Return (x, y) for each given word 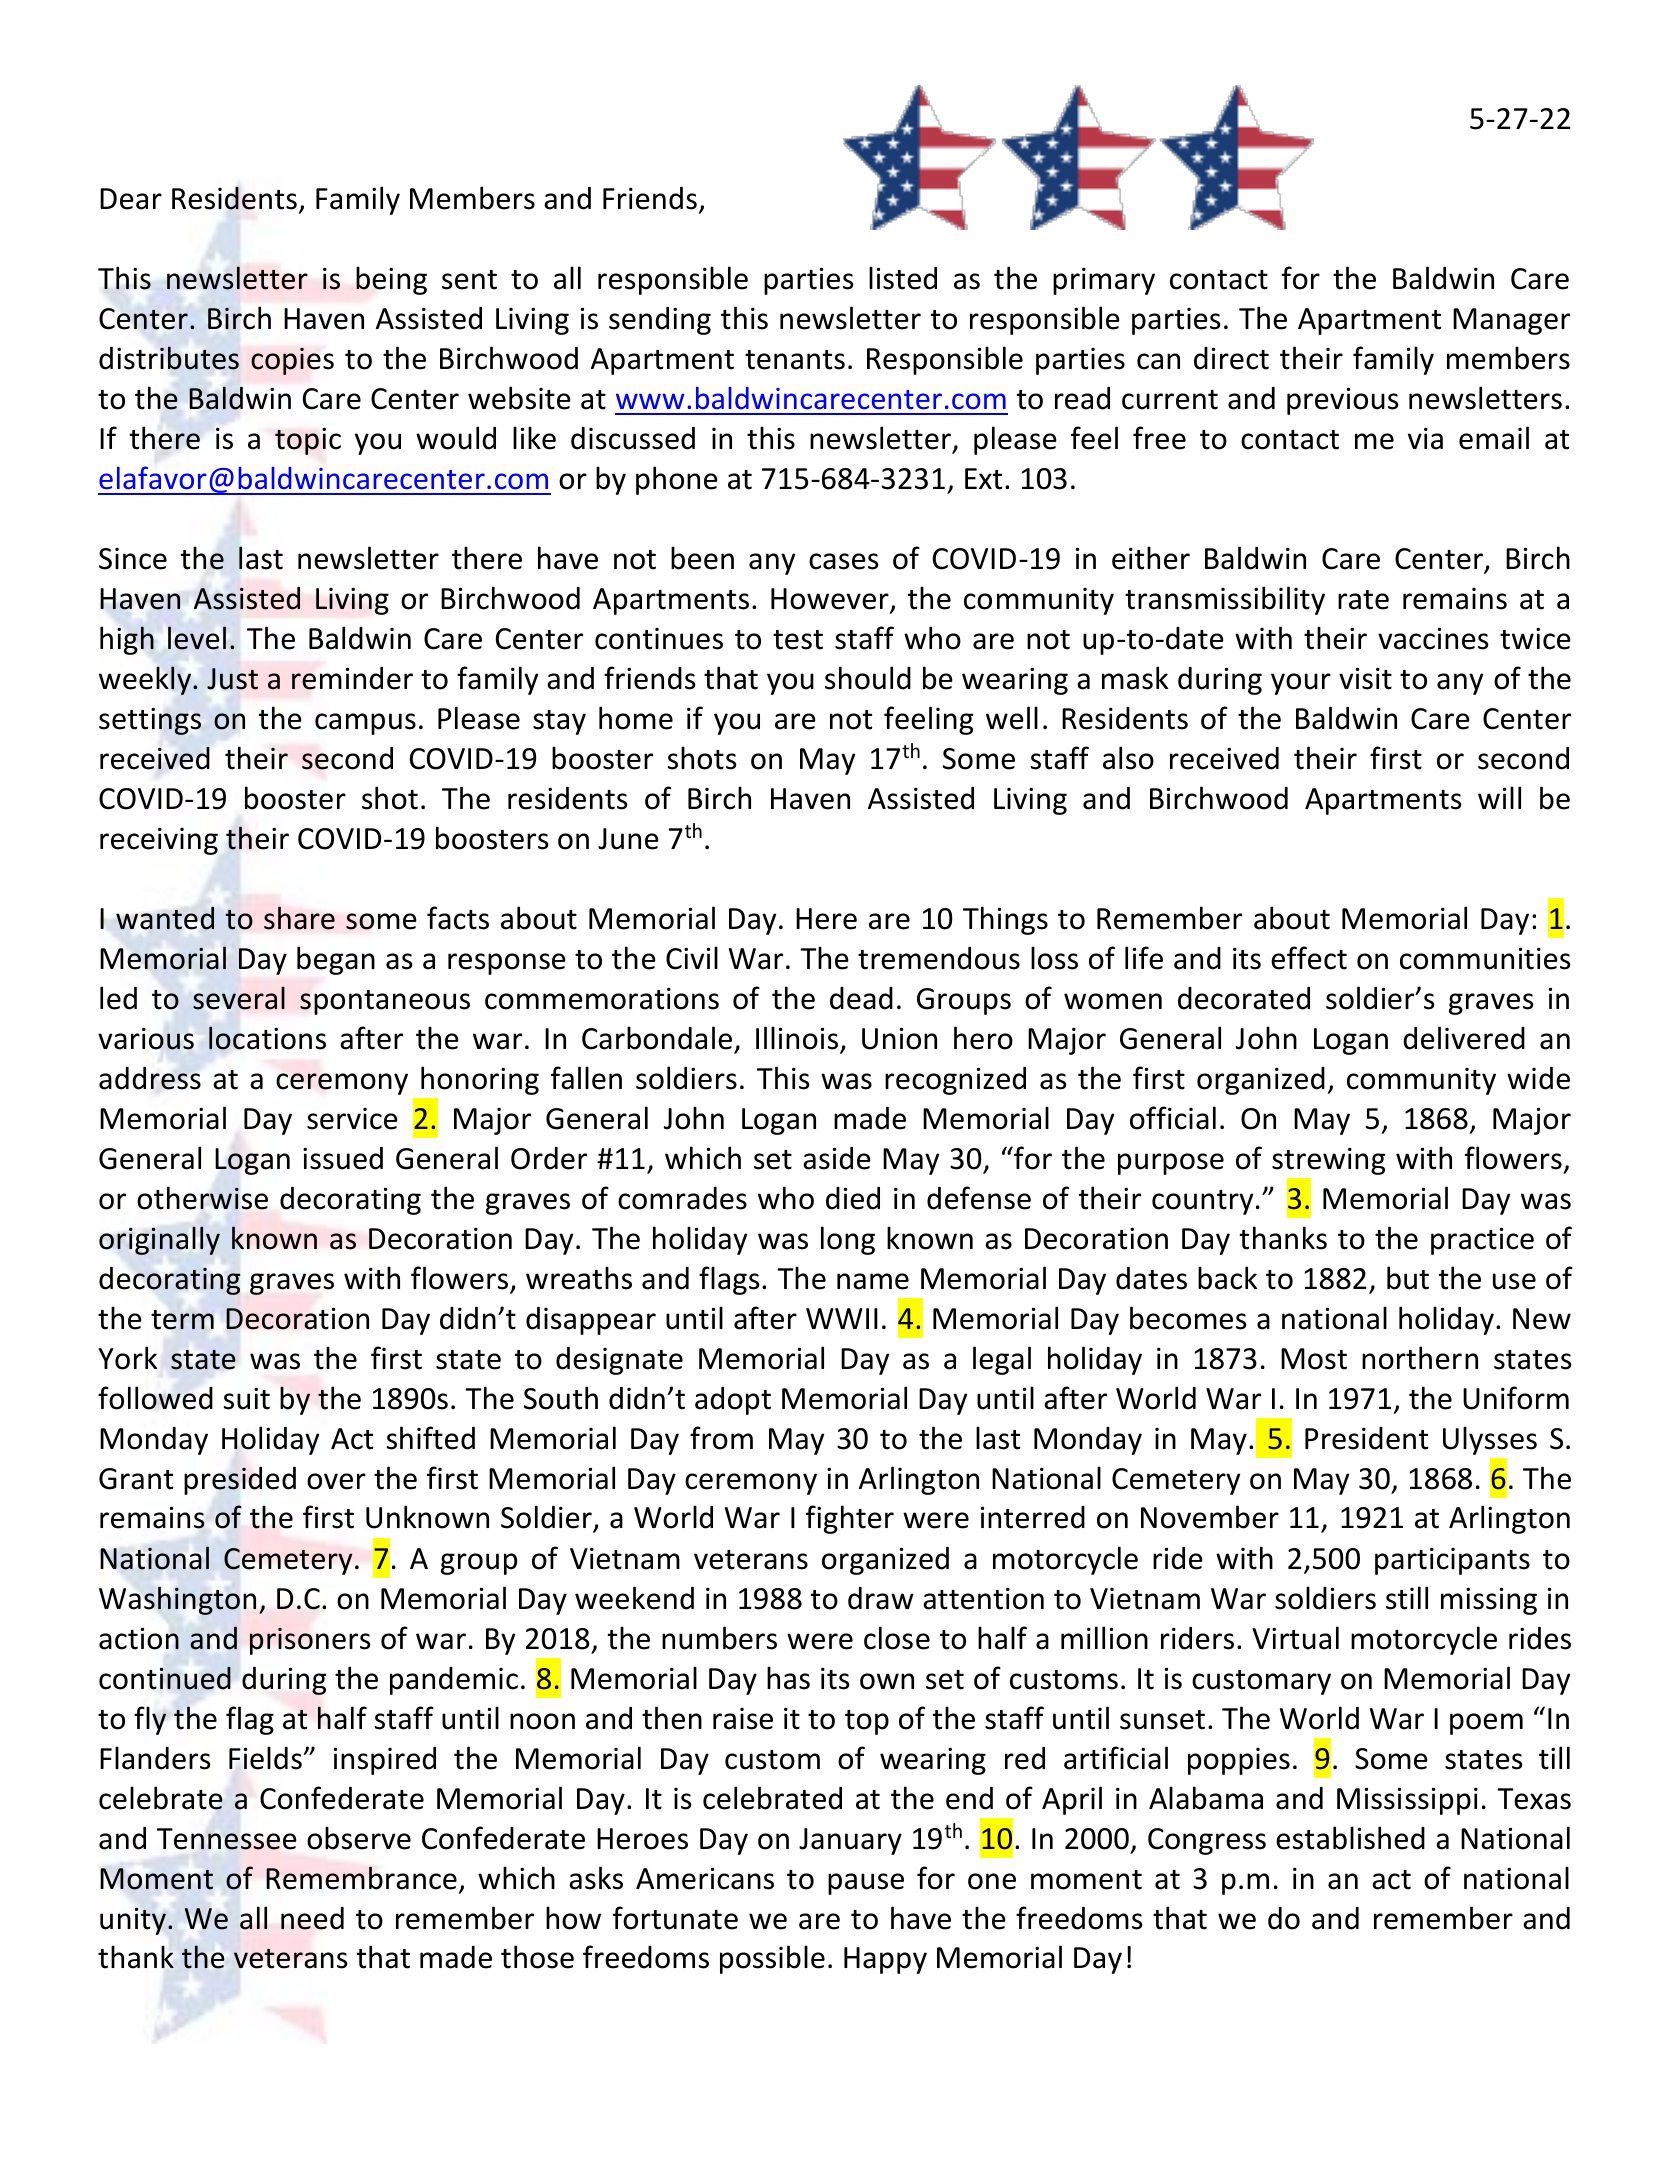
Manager (1511, 321)
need (312, 1918)
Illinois (797, 1038)
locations (267, 1038)
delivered (1464, 1038)
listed (903, 278)
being (391, 280)
